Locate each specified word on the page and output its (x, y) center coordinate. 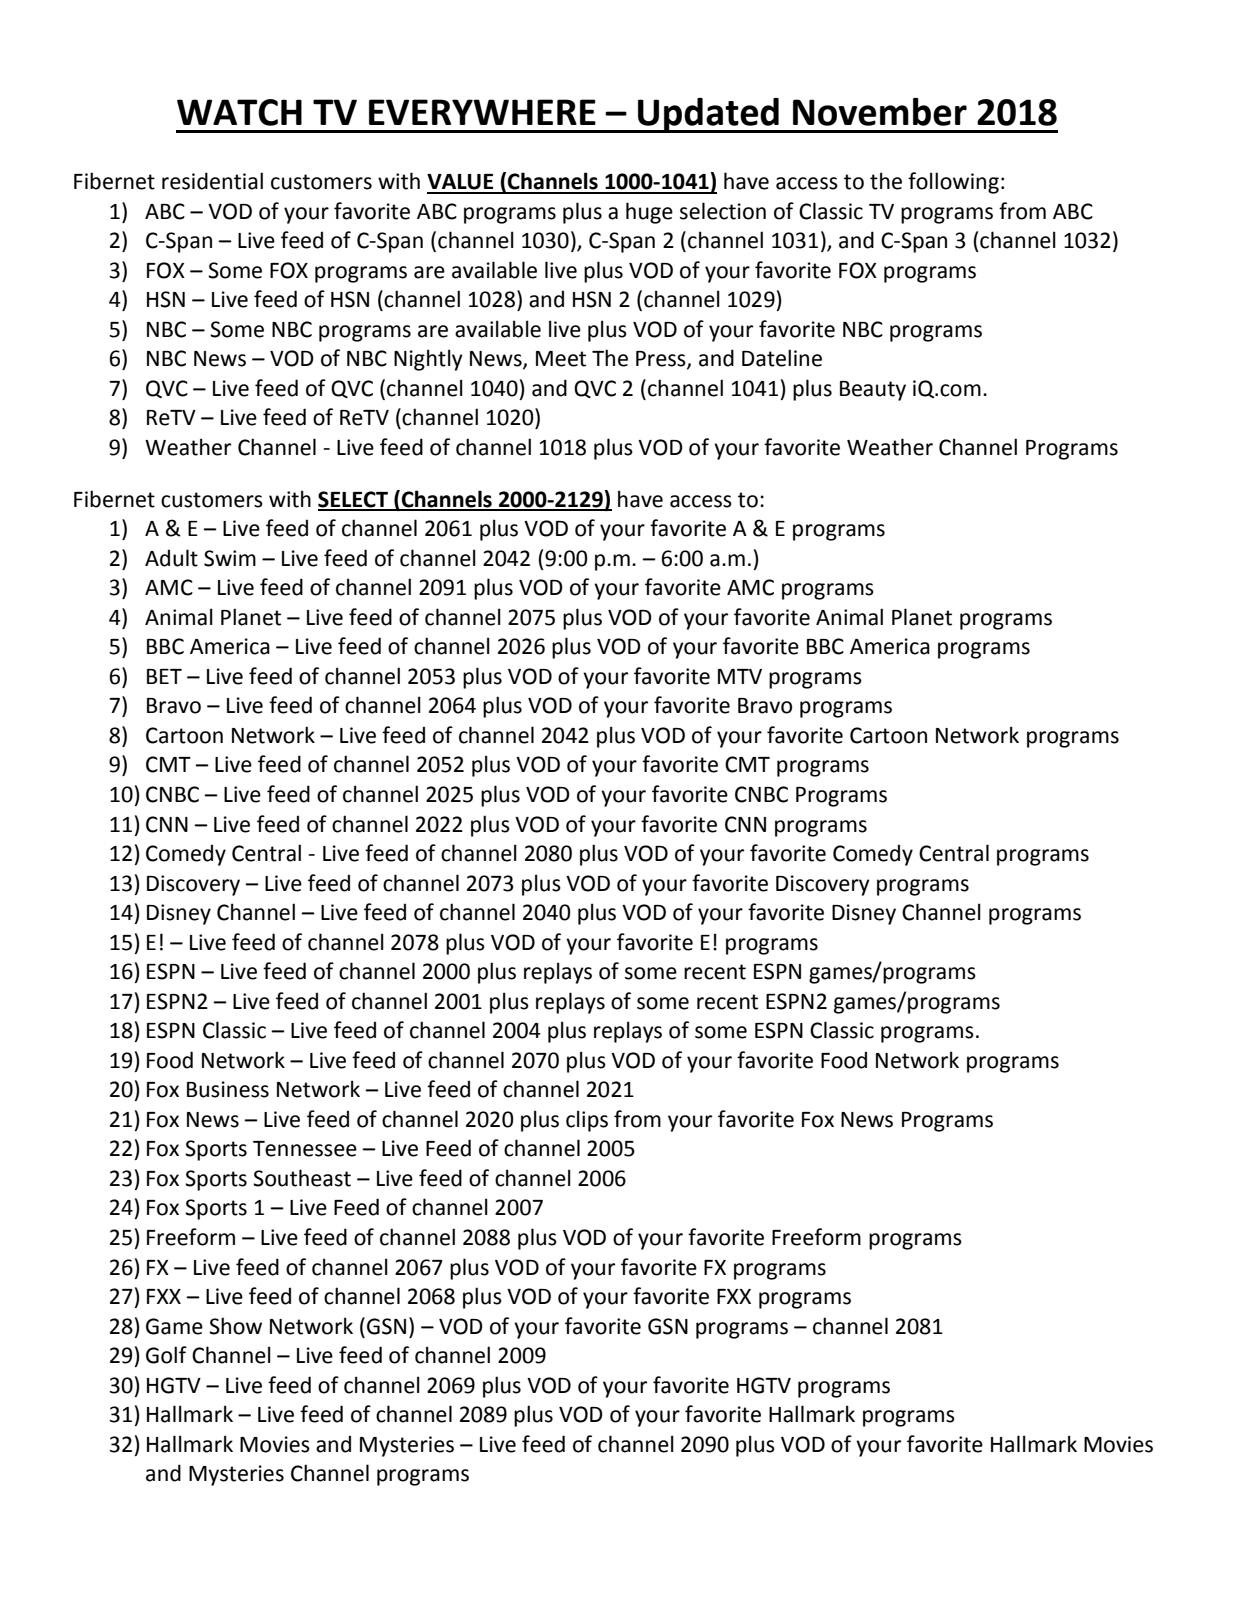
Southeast (302, 1178)
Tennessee (305, 1149)
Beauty (873, 391)
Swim (230, 558)
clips (587, 1121)
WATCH (239, 112)
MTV (740, 676)
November (880, 112)
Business (228, 1089)
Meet (561, 359)
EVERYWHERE (482, 112)
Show (235, 1326)
